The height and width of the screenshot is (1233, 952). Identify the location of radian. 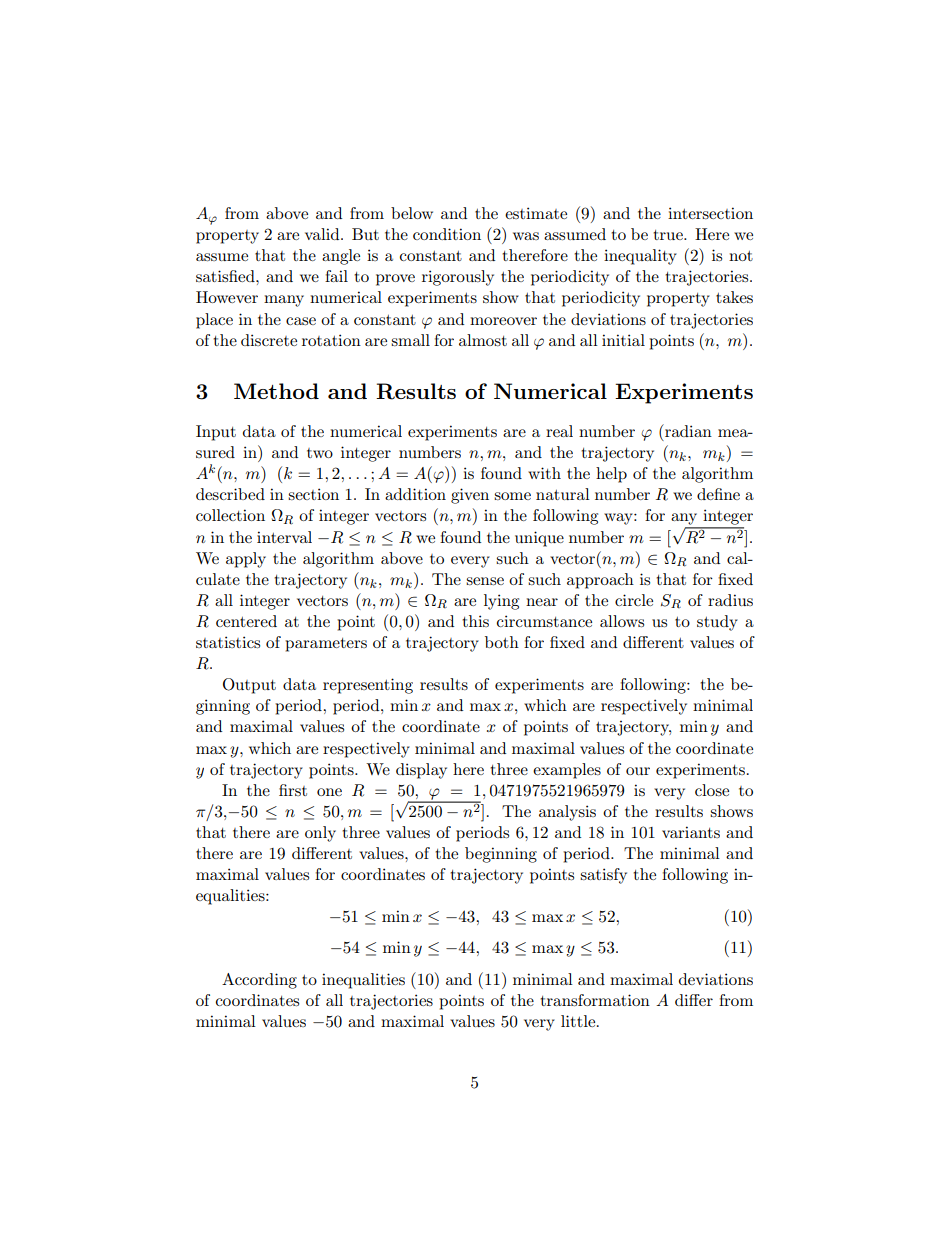
(687, 430).
